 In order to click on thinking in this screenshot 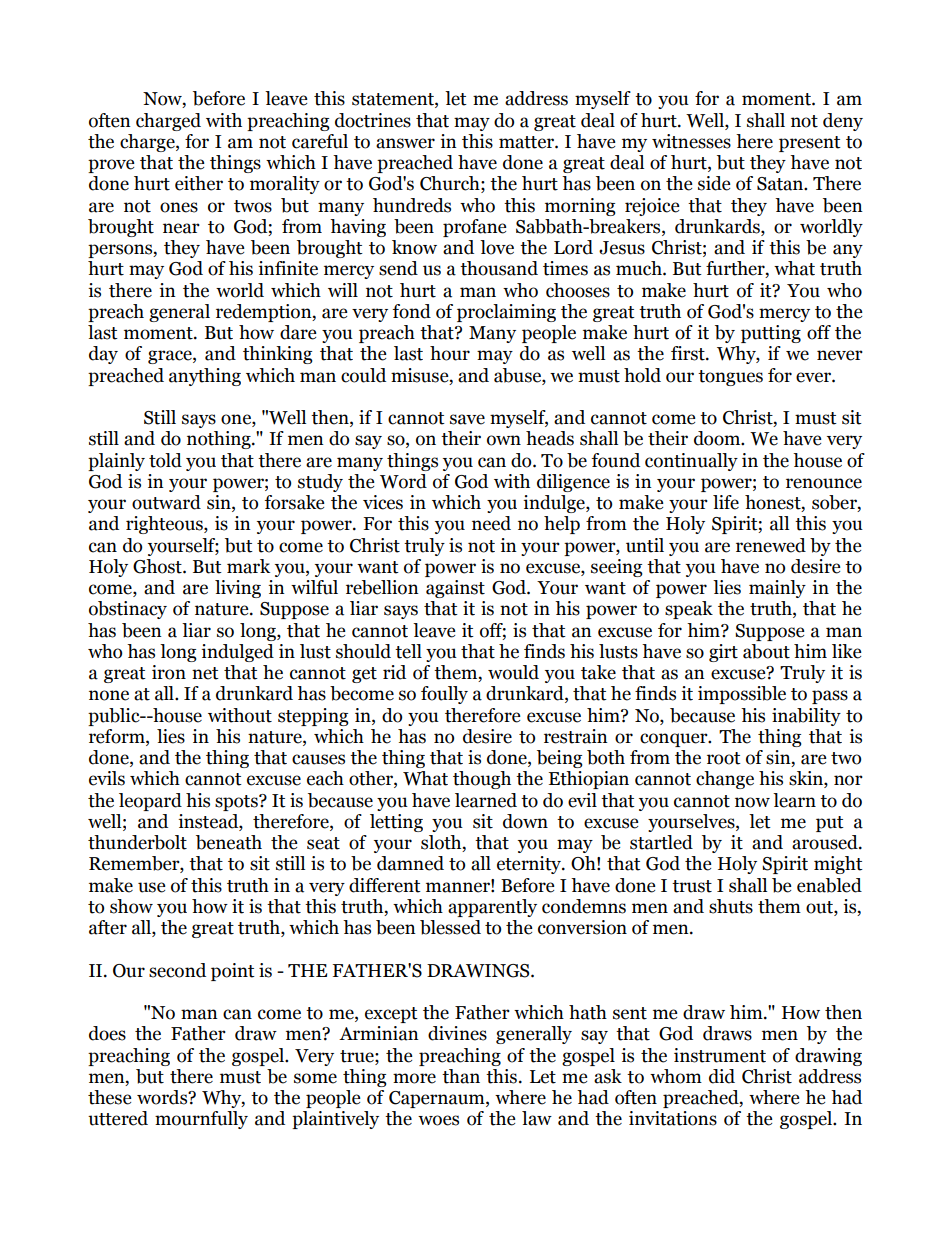, I will do `click(278, 355)`.
